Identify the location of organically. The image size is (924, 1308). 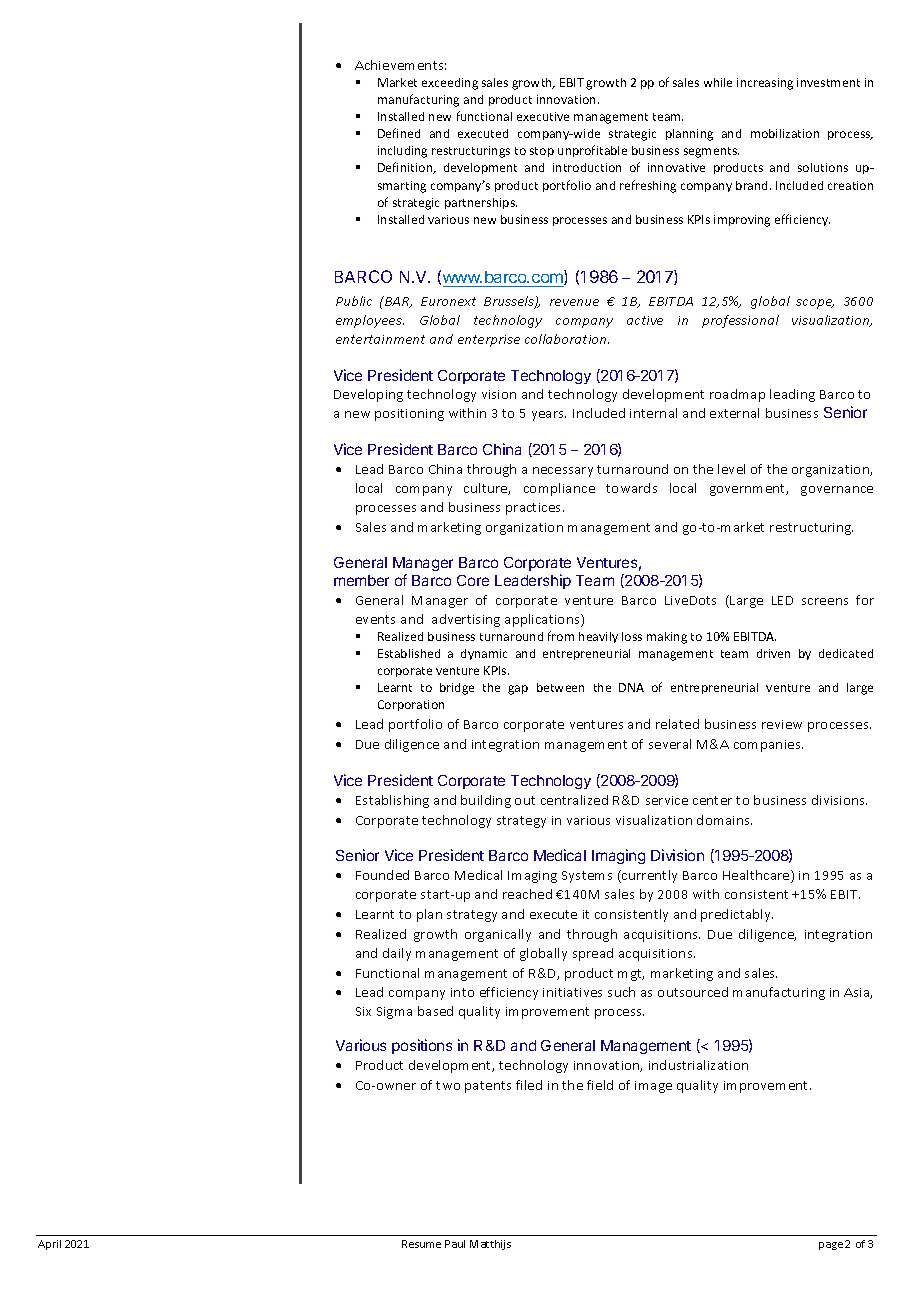
(498, 935).
